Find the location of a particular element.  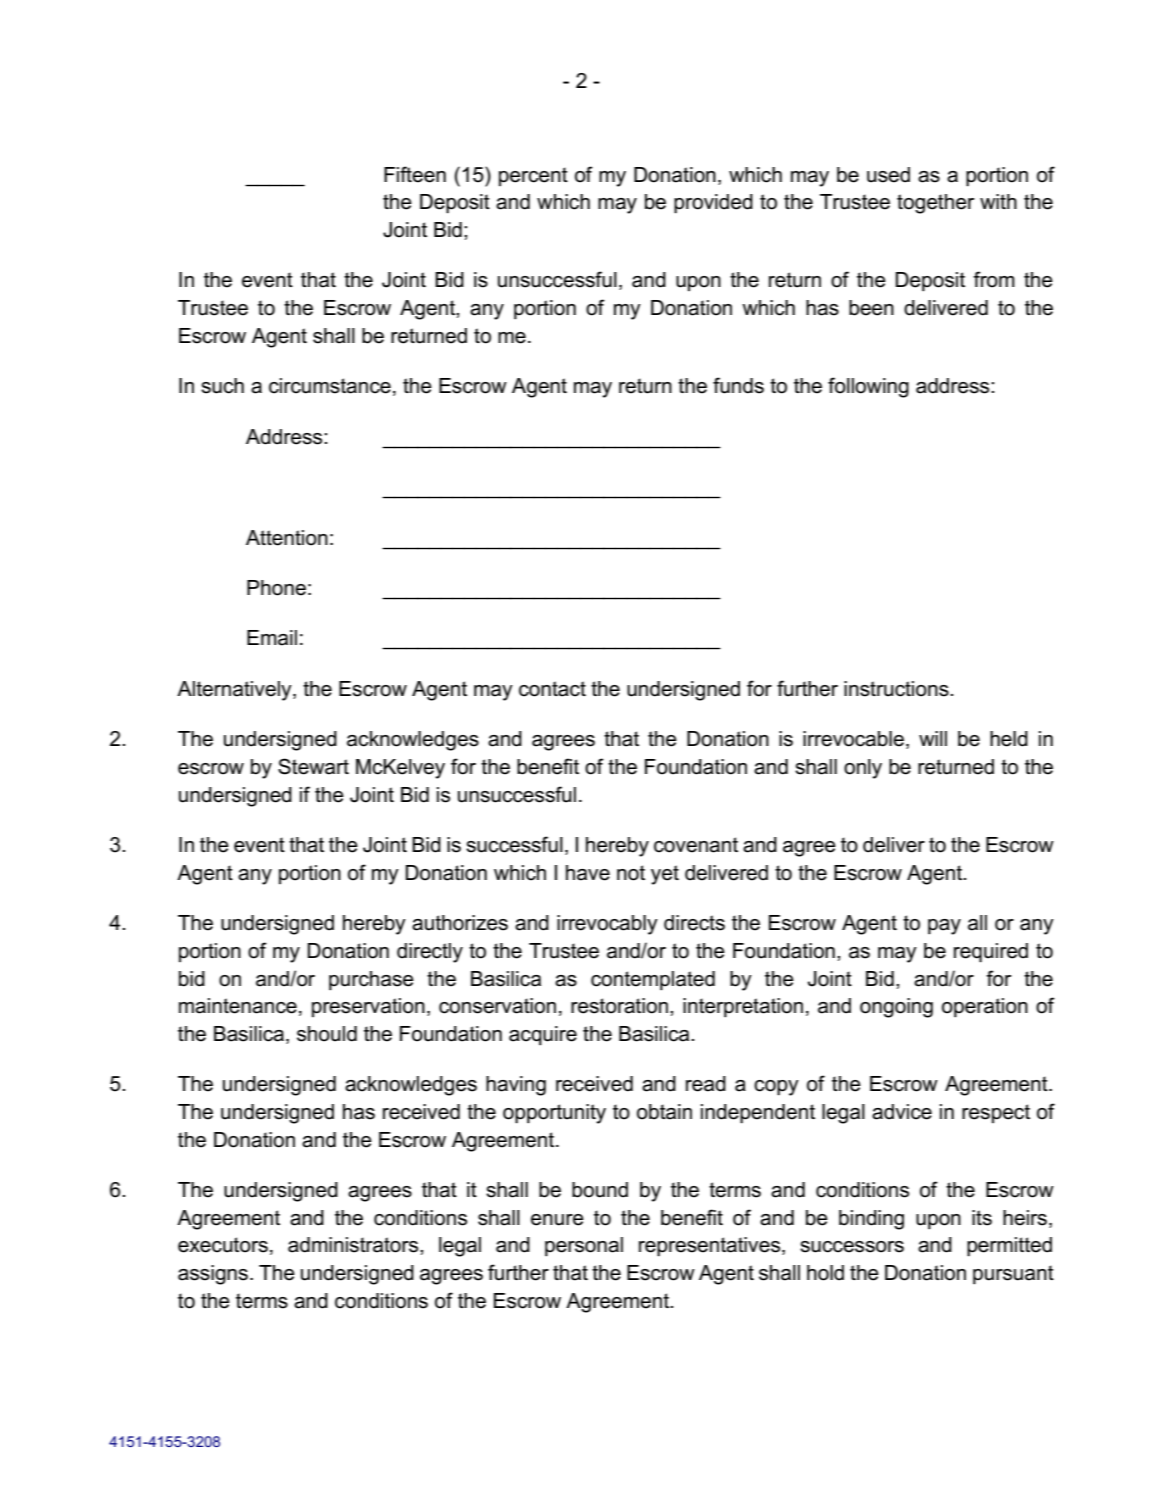

will is located at coordinates (933, 738).
